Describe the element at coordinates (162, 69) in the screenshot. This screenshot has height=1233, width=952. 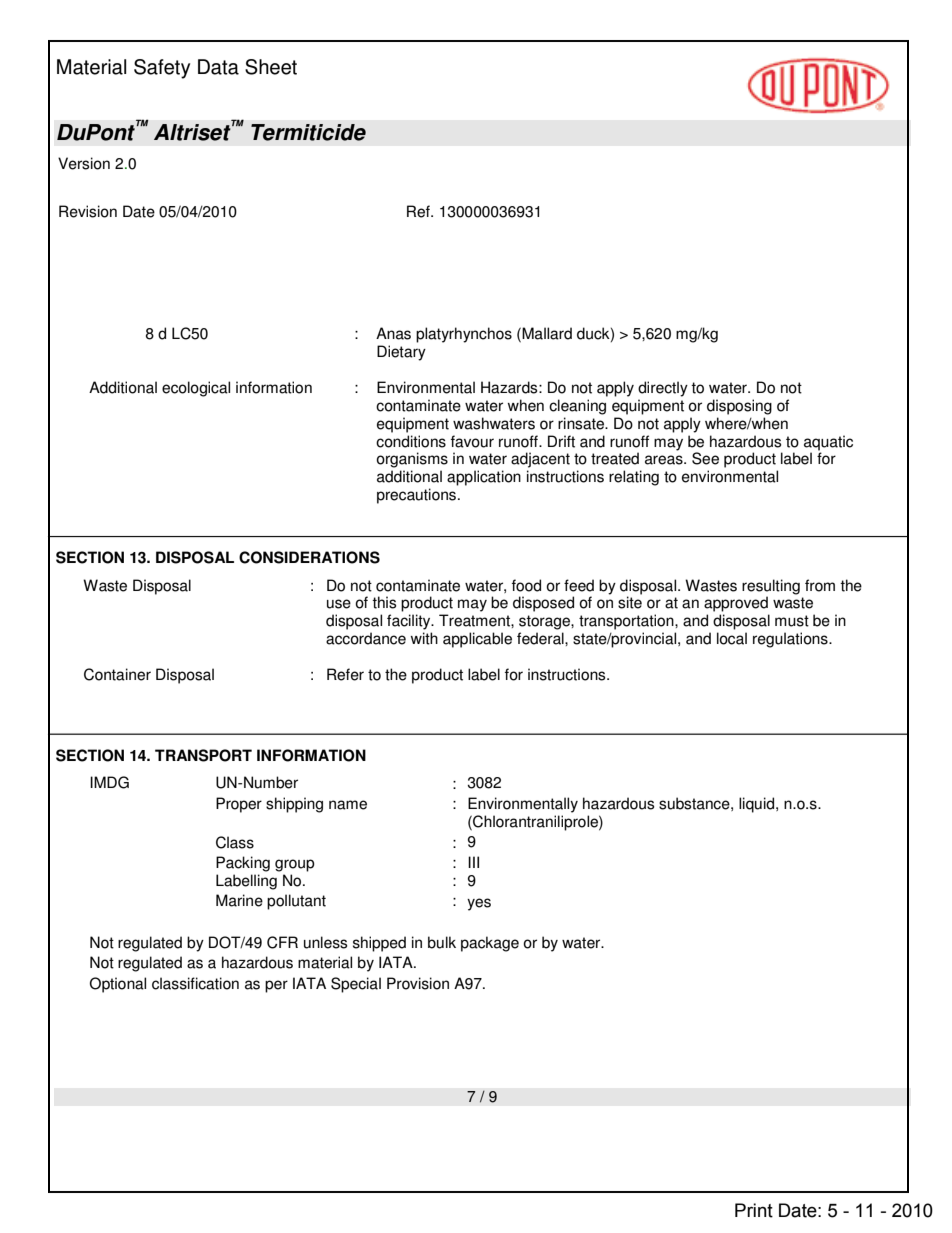
I see `Safety` at that location.
